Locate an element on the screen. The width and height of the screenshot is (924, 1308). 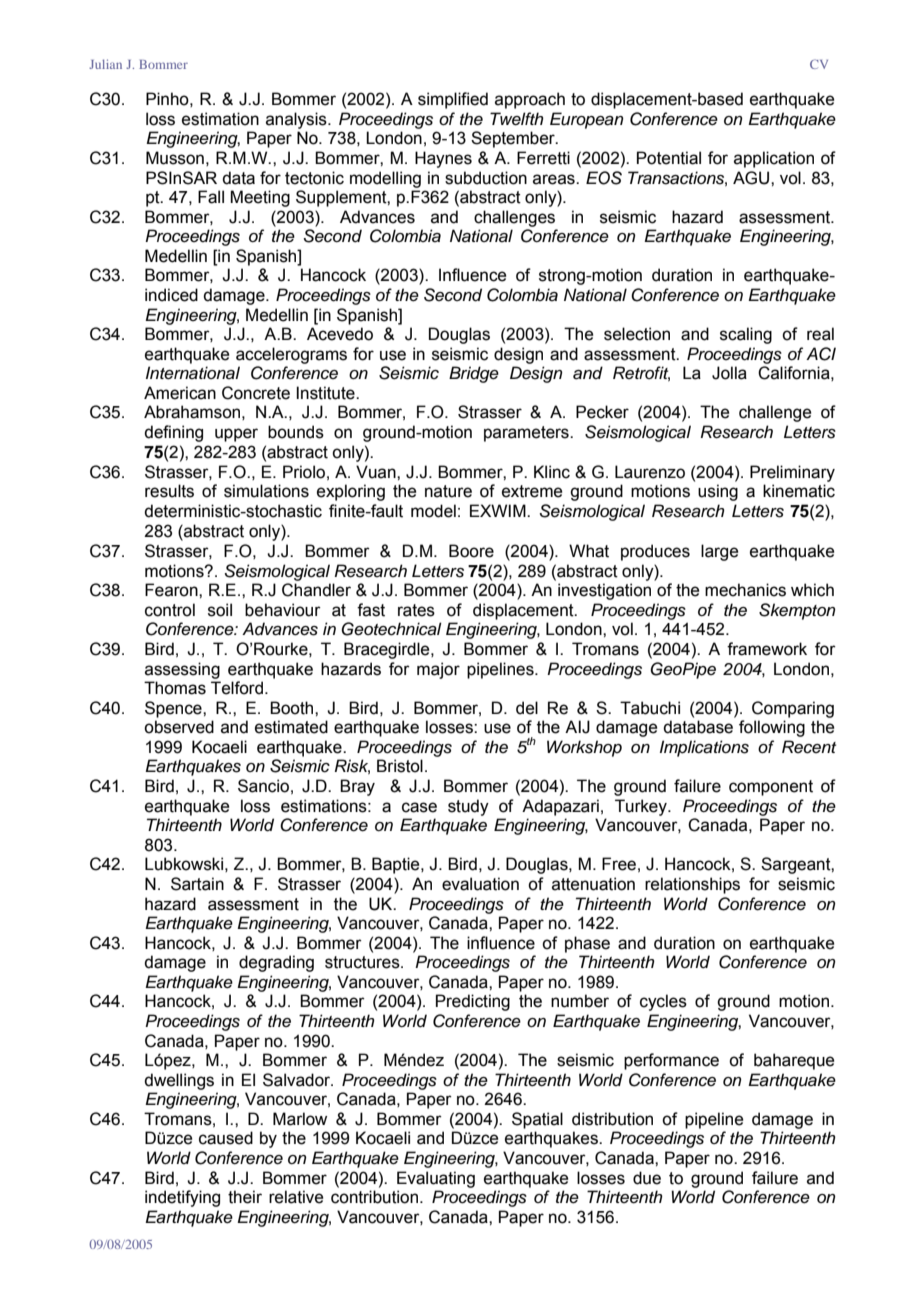
simplified is located at coordinates (453, 100).
